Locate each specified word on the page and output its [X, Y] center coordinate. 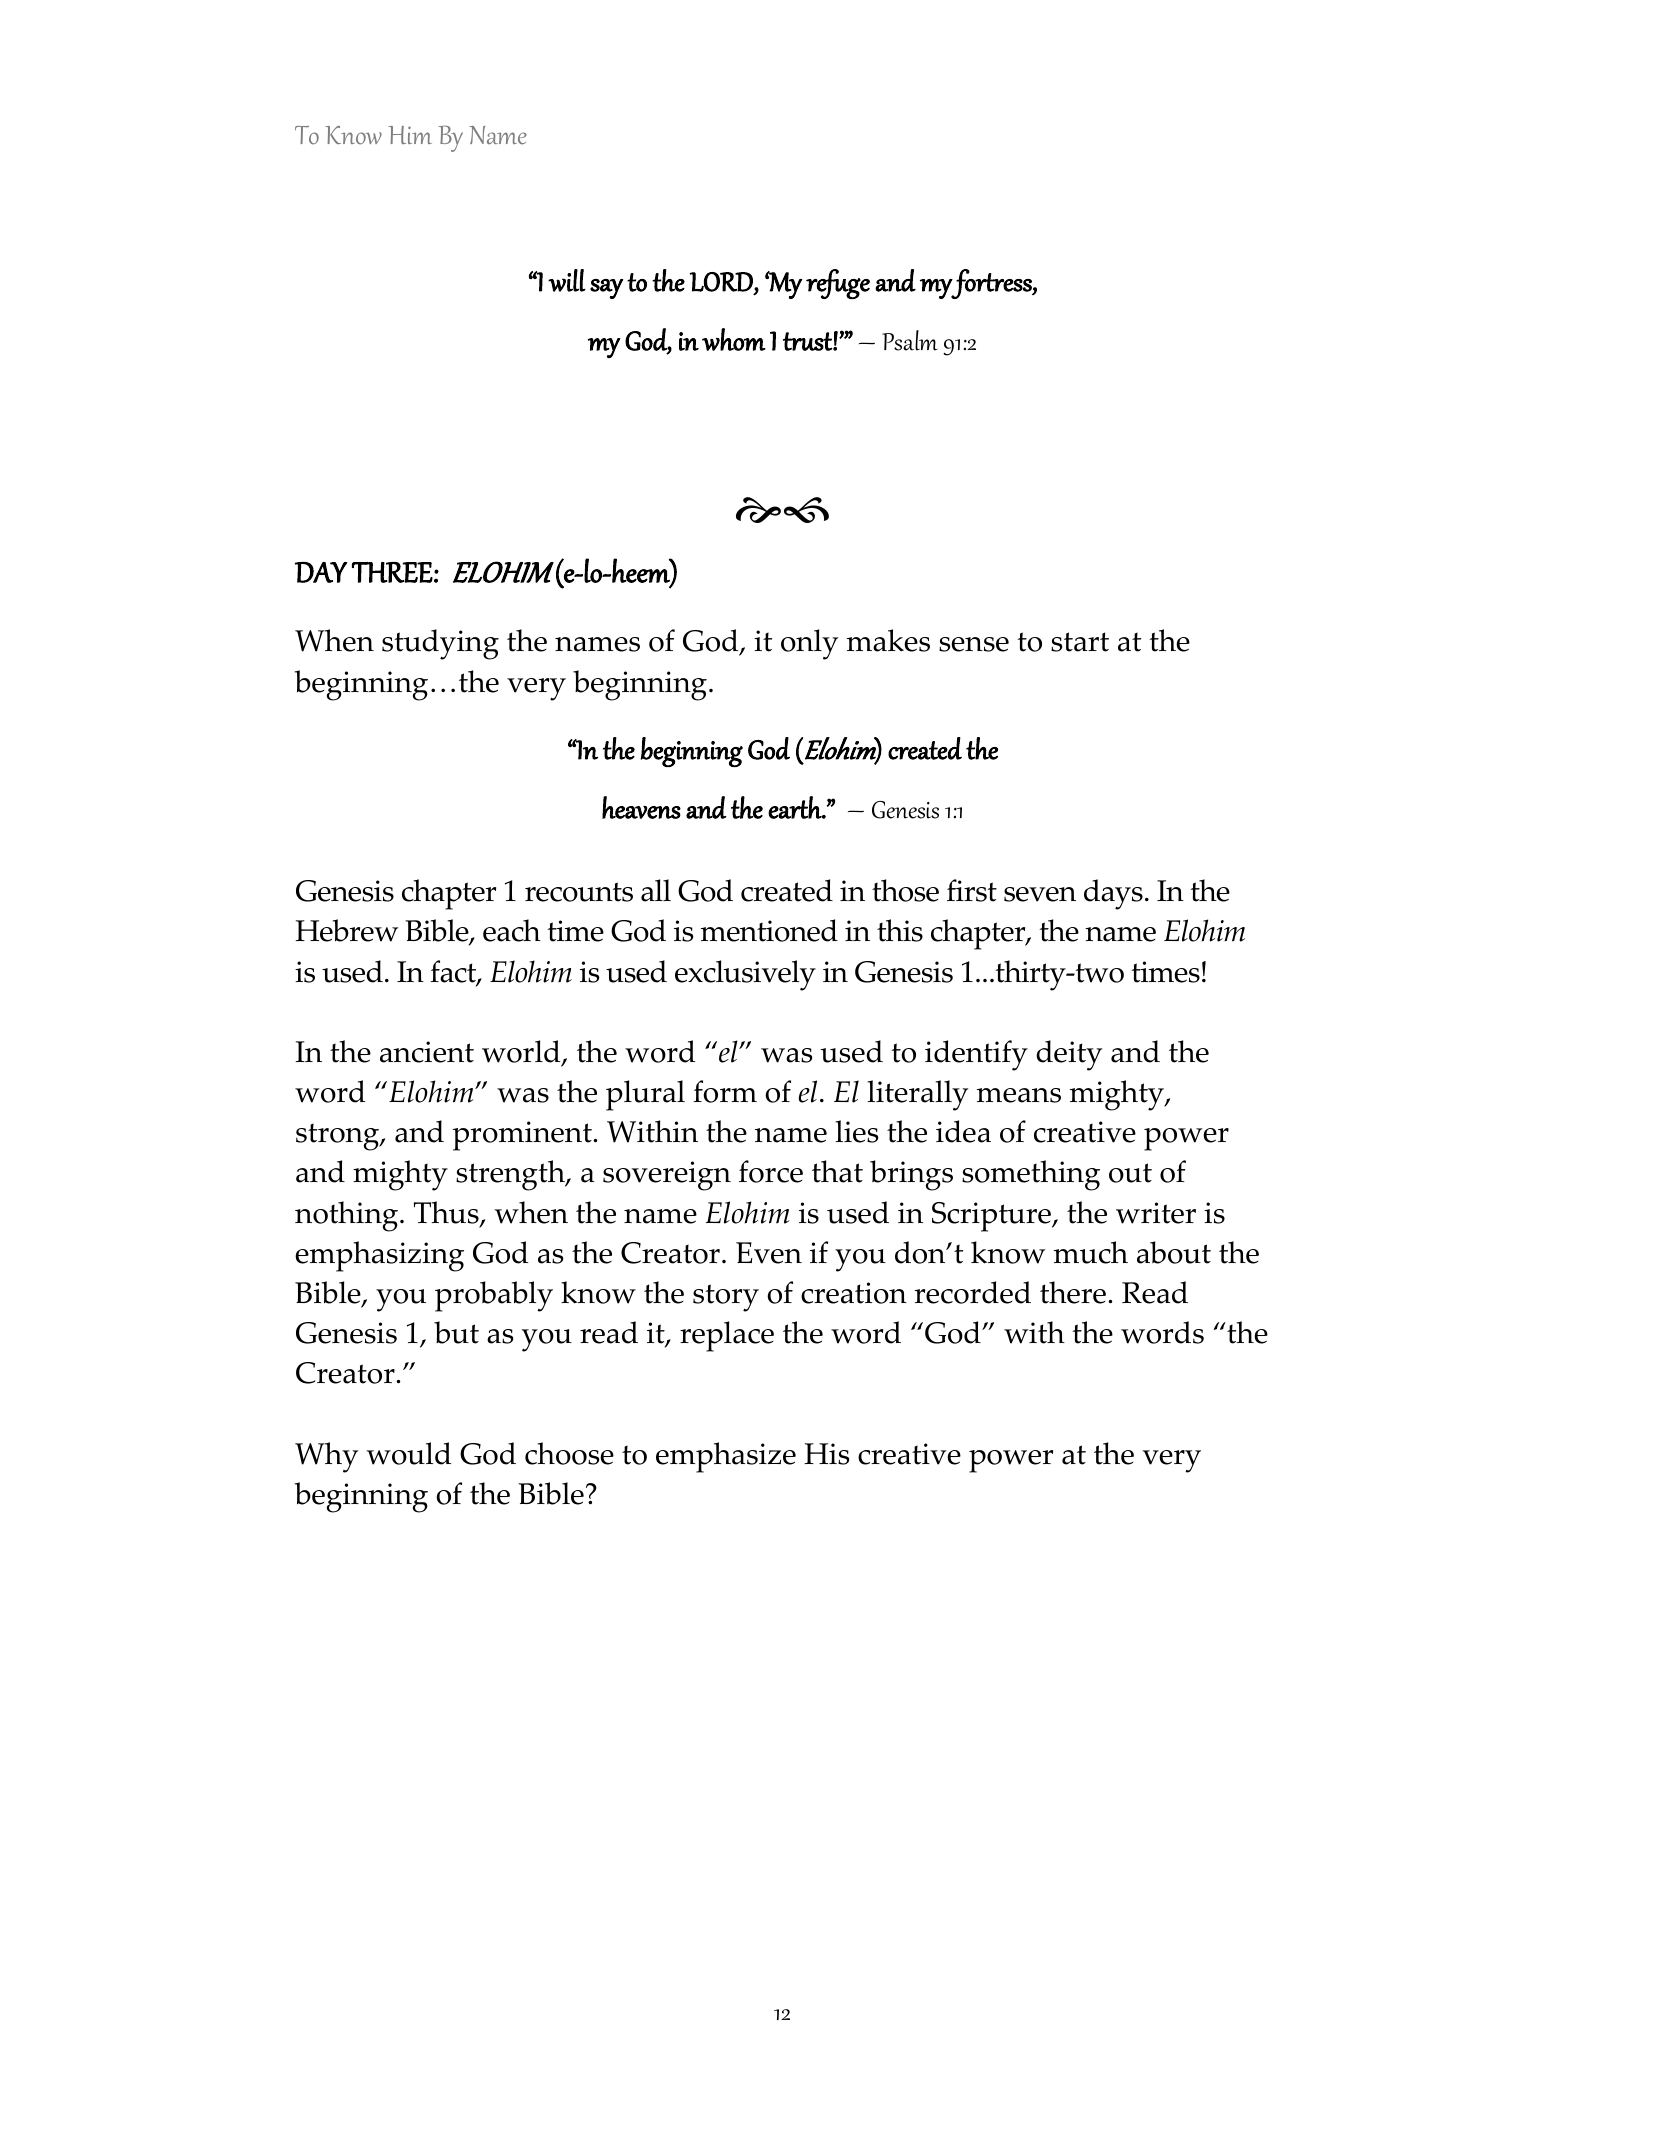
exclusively [745, 975]
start [1080, 642]
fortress [992, 284]
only [809, 644]
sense [974, 644]
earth [796, 807]
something [1031, 1175]
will [567, 280]
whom [734, 339]
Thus [447, 1214]
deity [1069, 1055]
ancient [427, 1052]
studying [440, 644]
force [771, 1171]
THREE [392, 572]
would [409, 1453]
